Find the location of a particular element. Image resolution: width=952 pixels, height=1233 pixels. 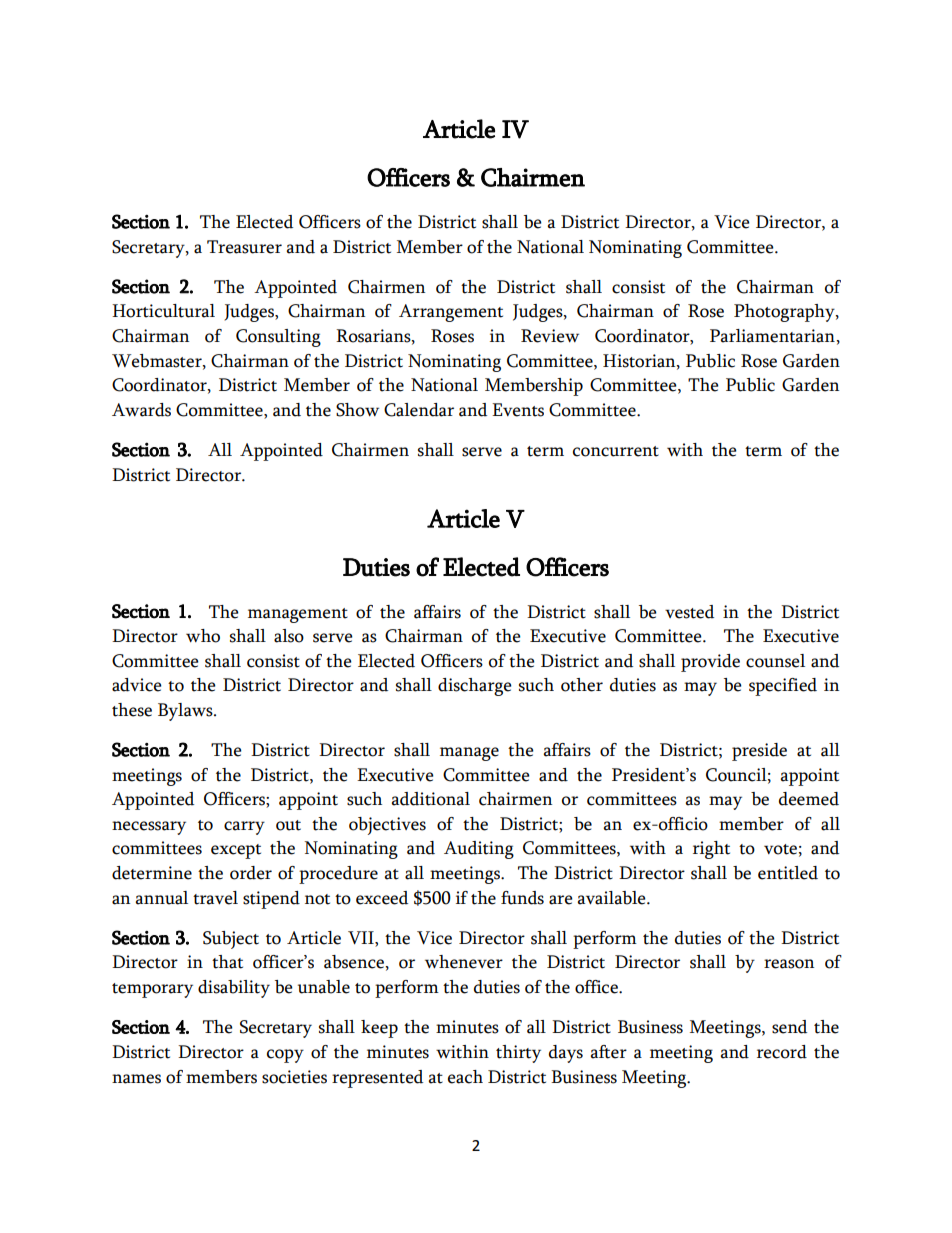

provide is located at coordinates (710, 663).
